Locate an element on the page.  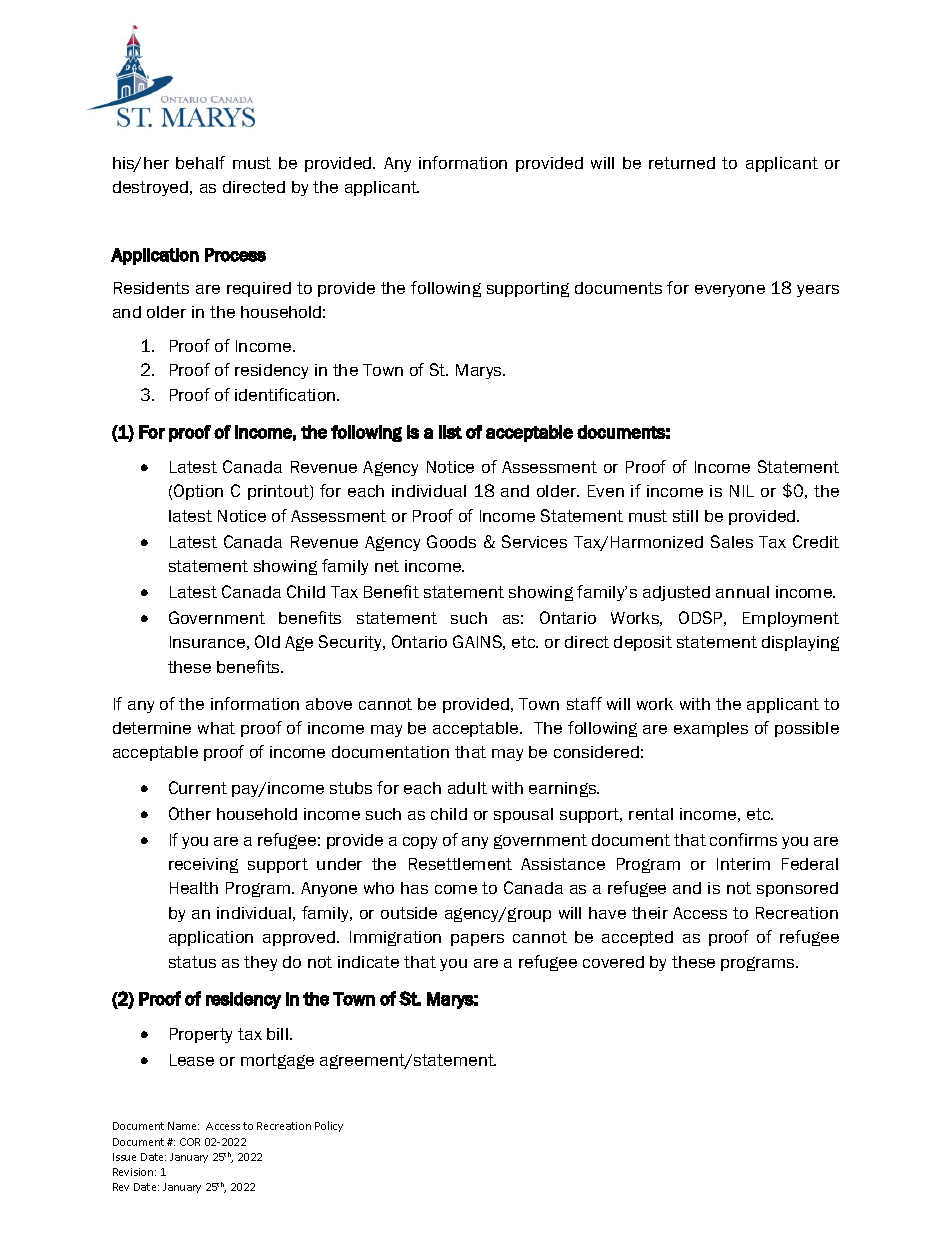
everyone is located at coordinates (730, 291).
